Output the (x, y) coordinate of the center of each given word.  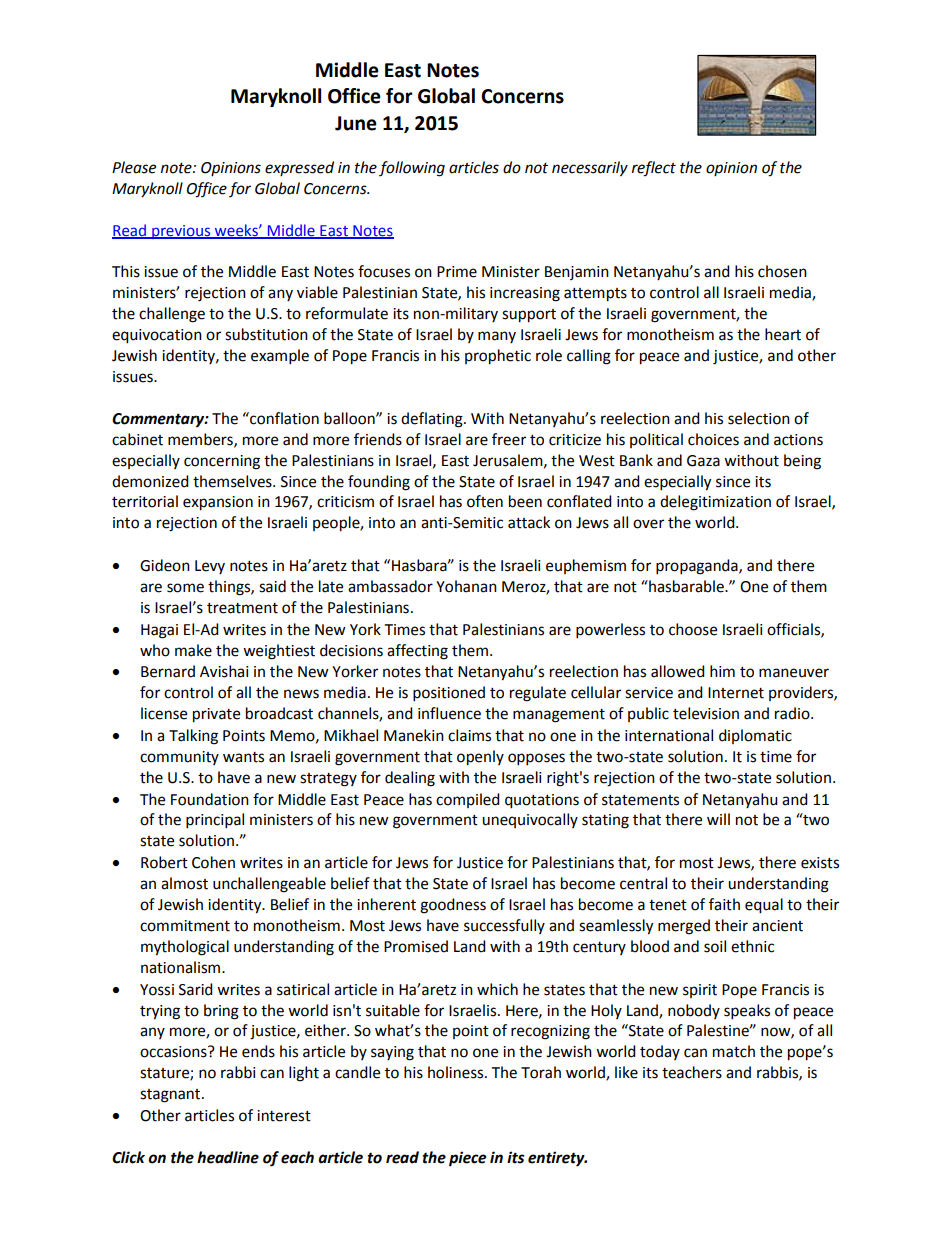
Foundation (210, 799)
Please (134, 167)
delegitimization (715, 503)
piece (467, 1159)
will (718, 819)
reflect (654, 169)
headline (228, 1157)
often (485, 501)
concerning (222, 462)
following (412, 169)
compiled (468, 800)
